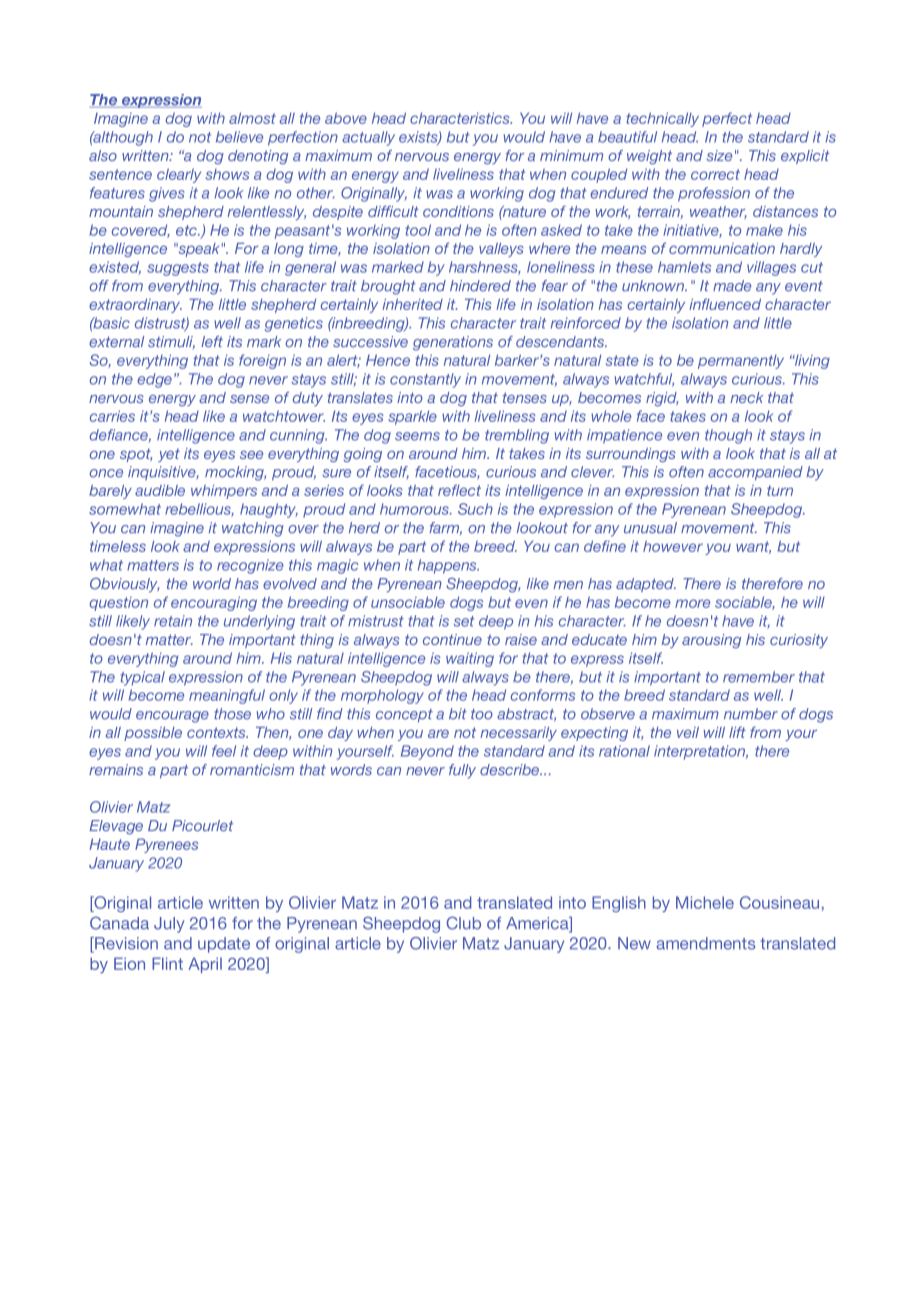  What do you see at coordinates (746, 397) in the document?
I see `neck` at bounding box center [746, 397].
